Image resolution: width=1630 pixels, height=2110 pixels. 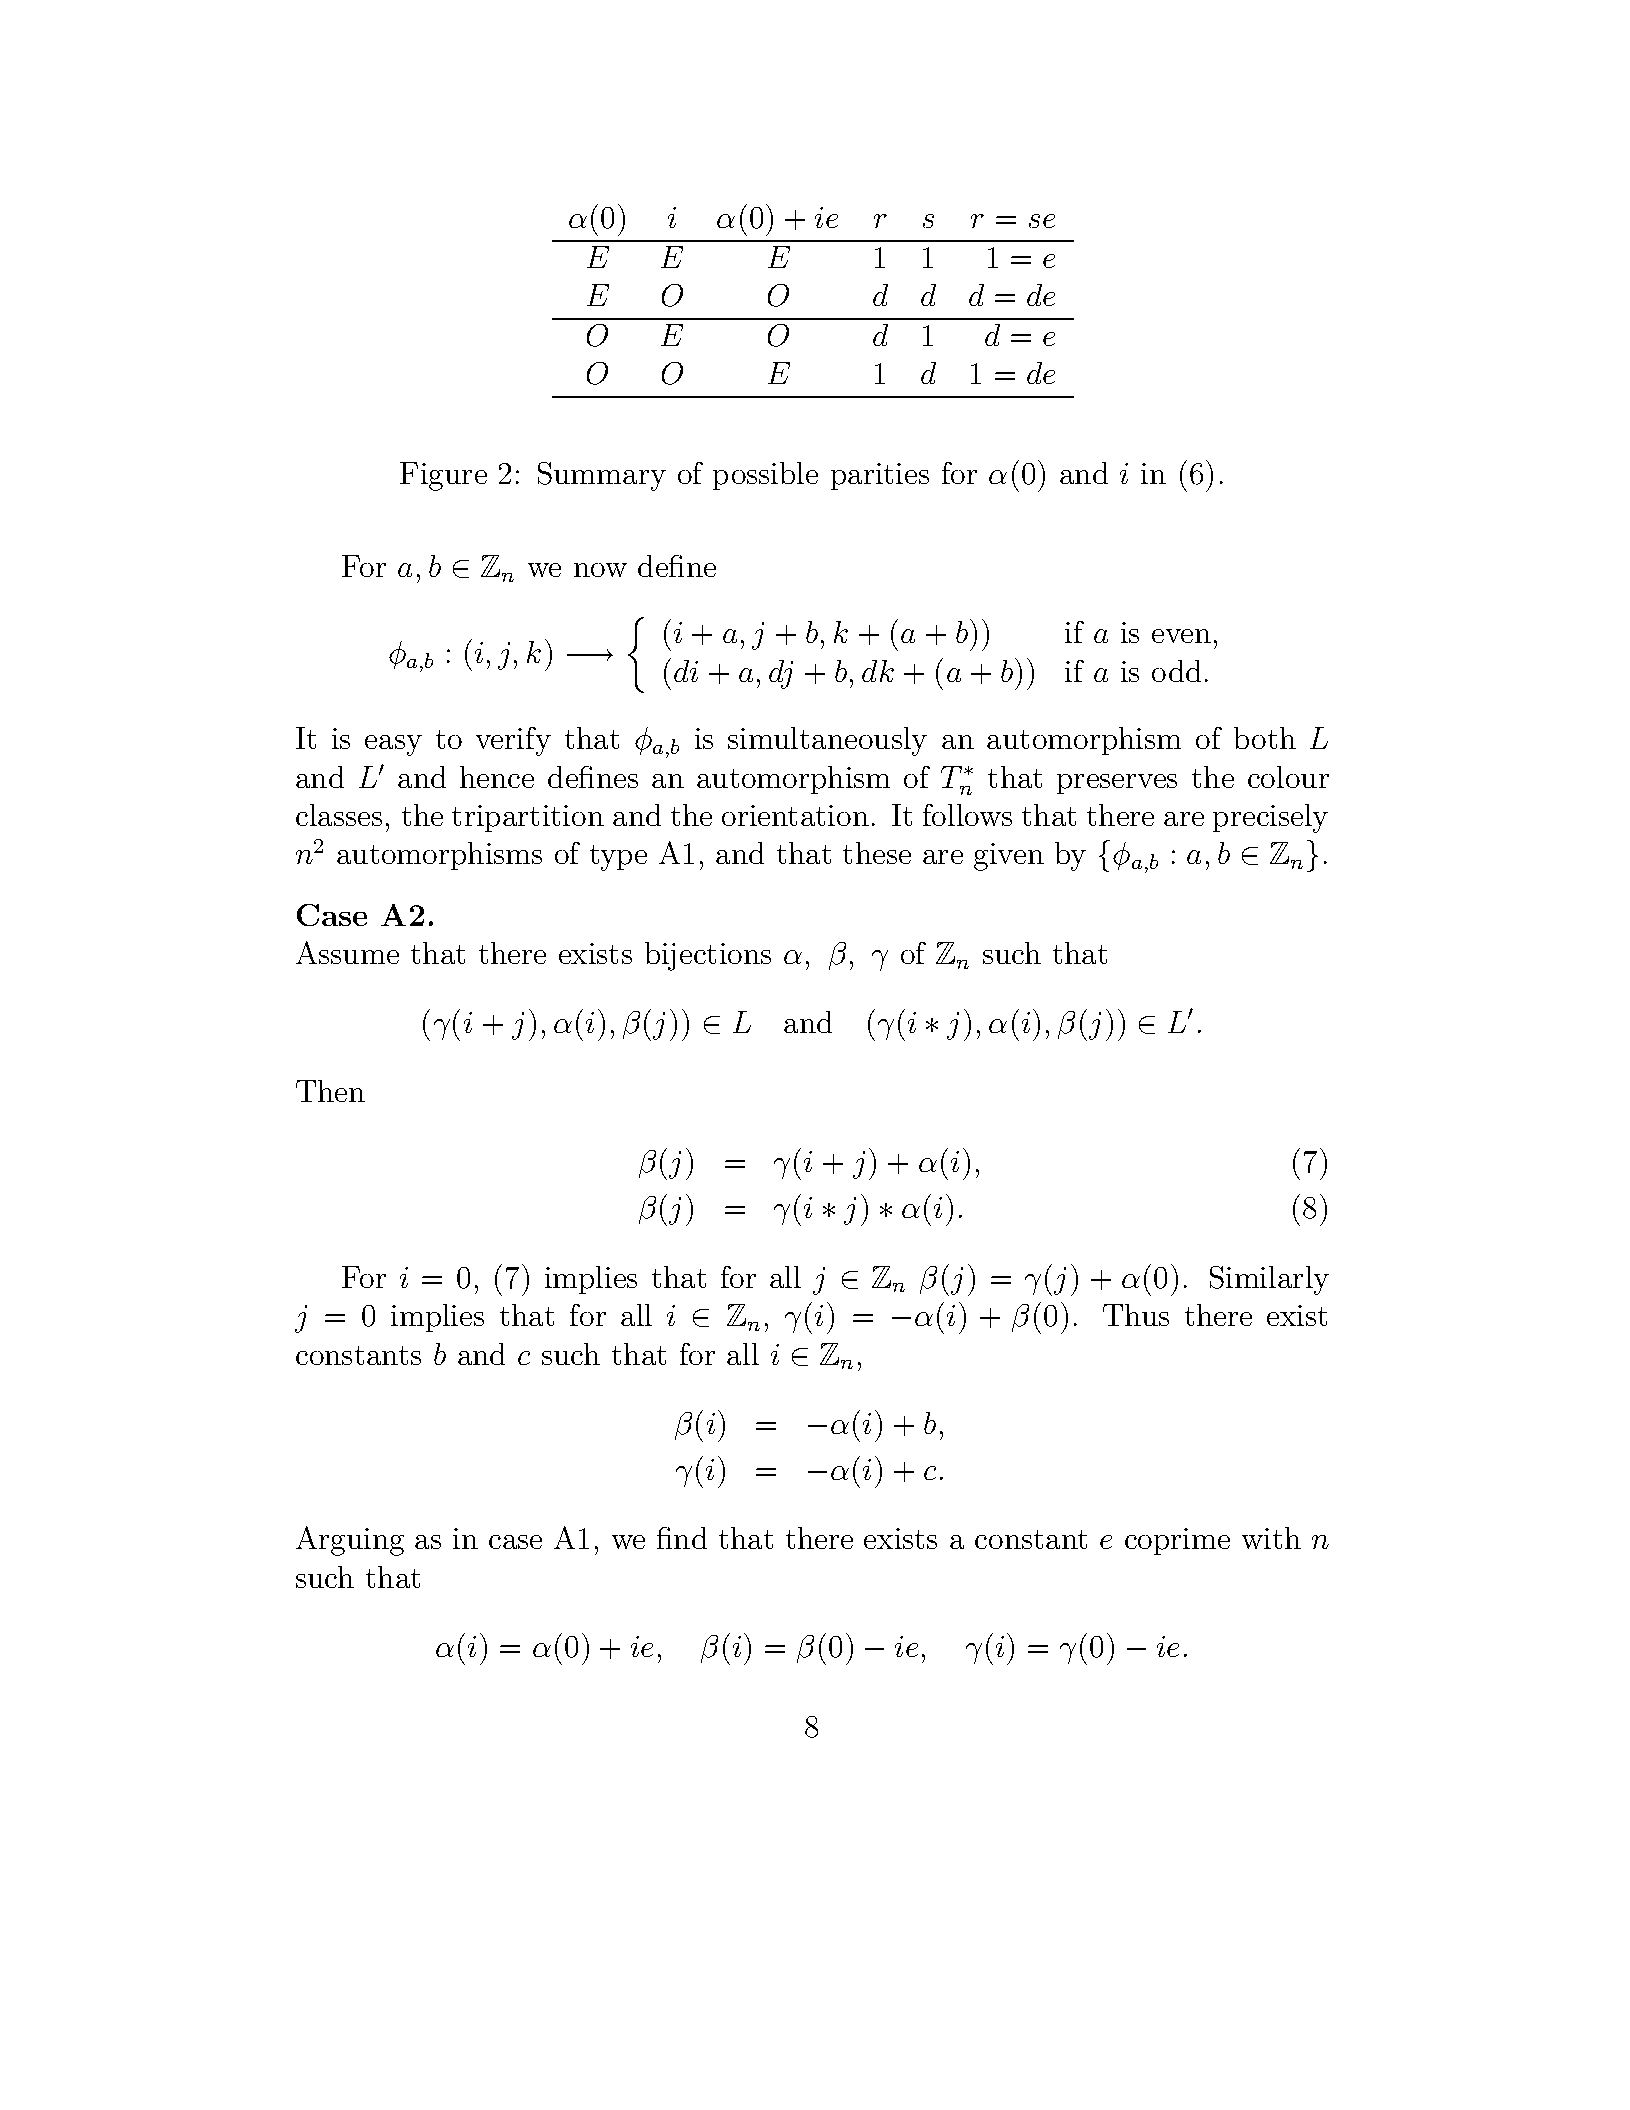 What do you see at coordinates (339, 815) in the document?
I see `classes` at bounding box center [339, 815].
